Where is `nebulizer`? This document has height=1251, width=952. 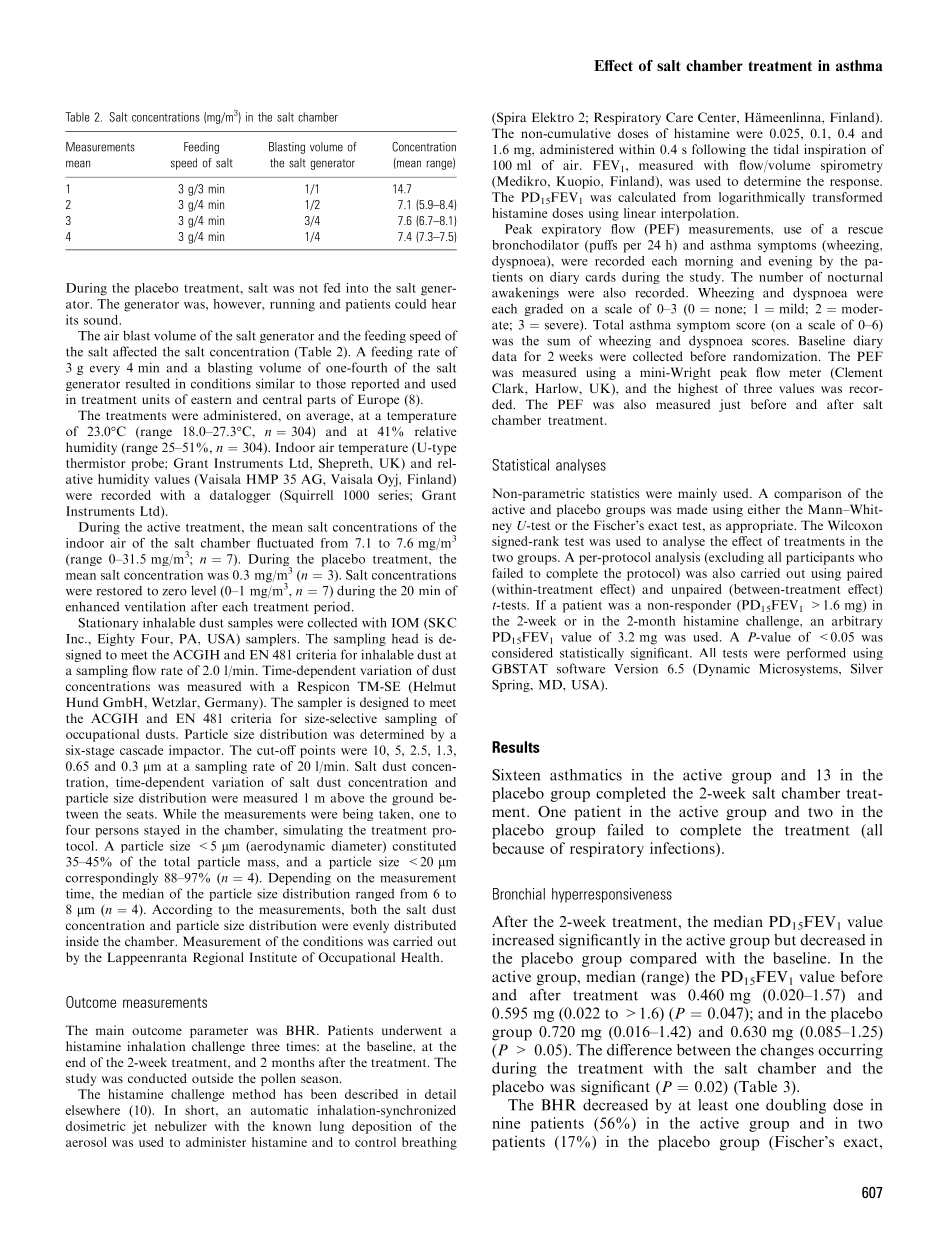
nebulizer is located at coordinates (181, 1126).
